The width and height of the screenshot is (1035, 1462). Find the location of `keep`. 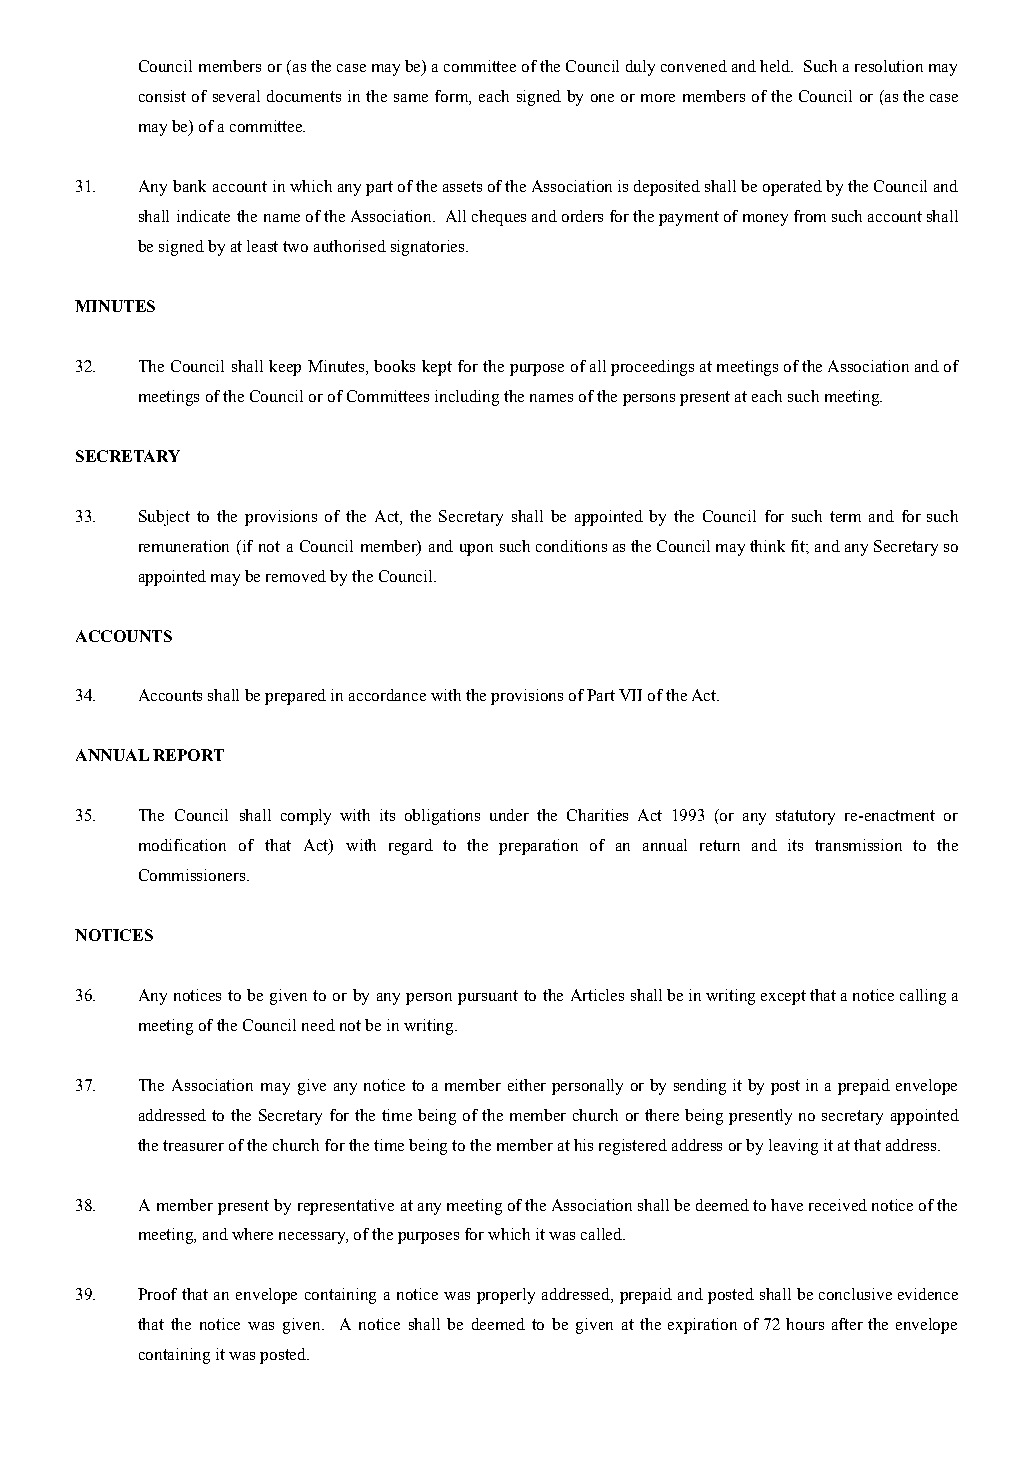

keep is located at coordinates (285, 368).
